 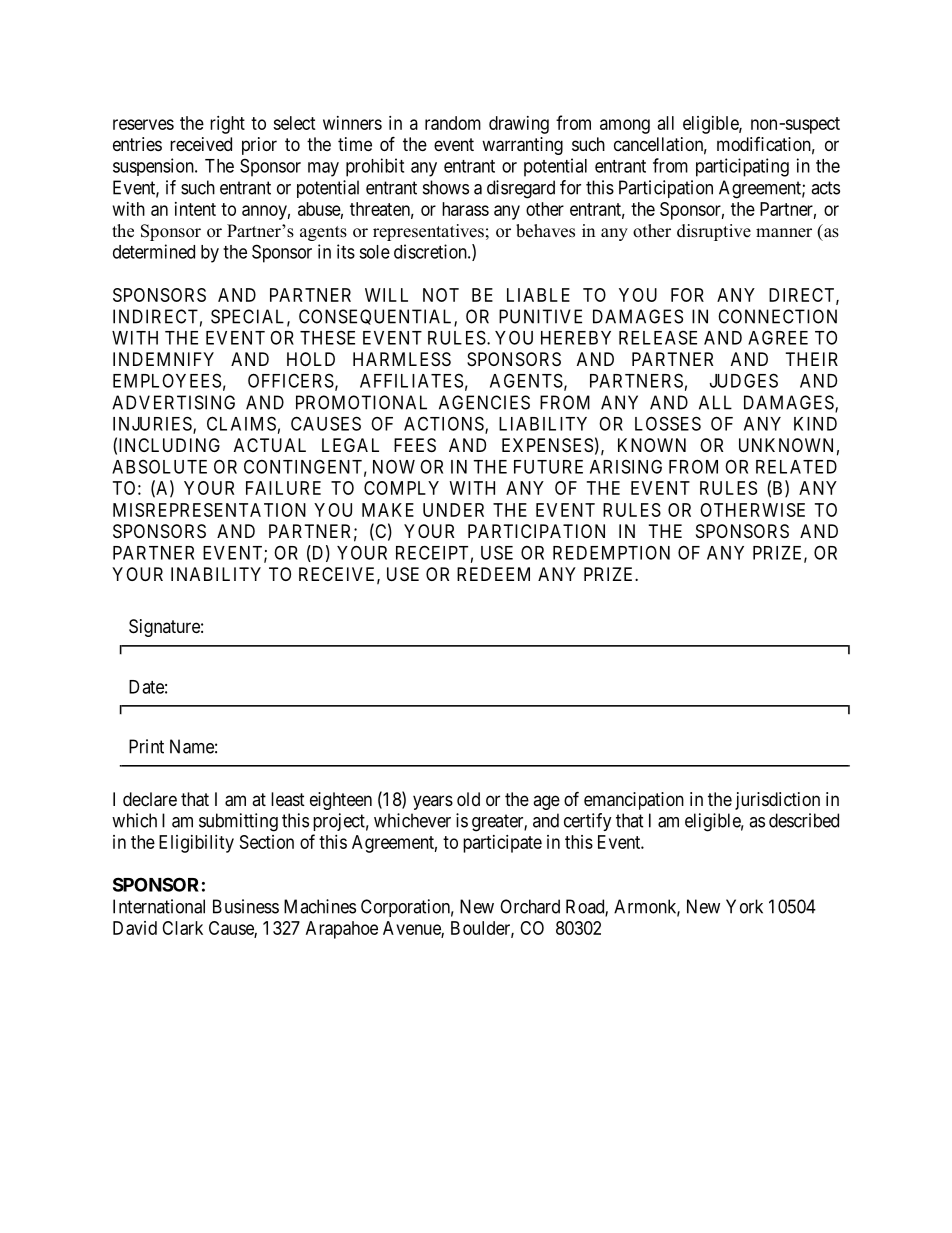 I want to click on PUNITIVE, so click(x=540, y=316).
